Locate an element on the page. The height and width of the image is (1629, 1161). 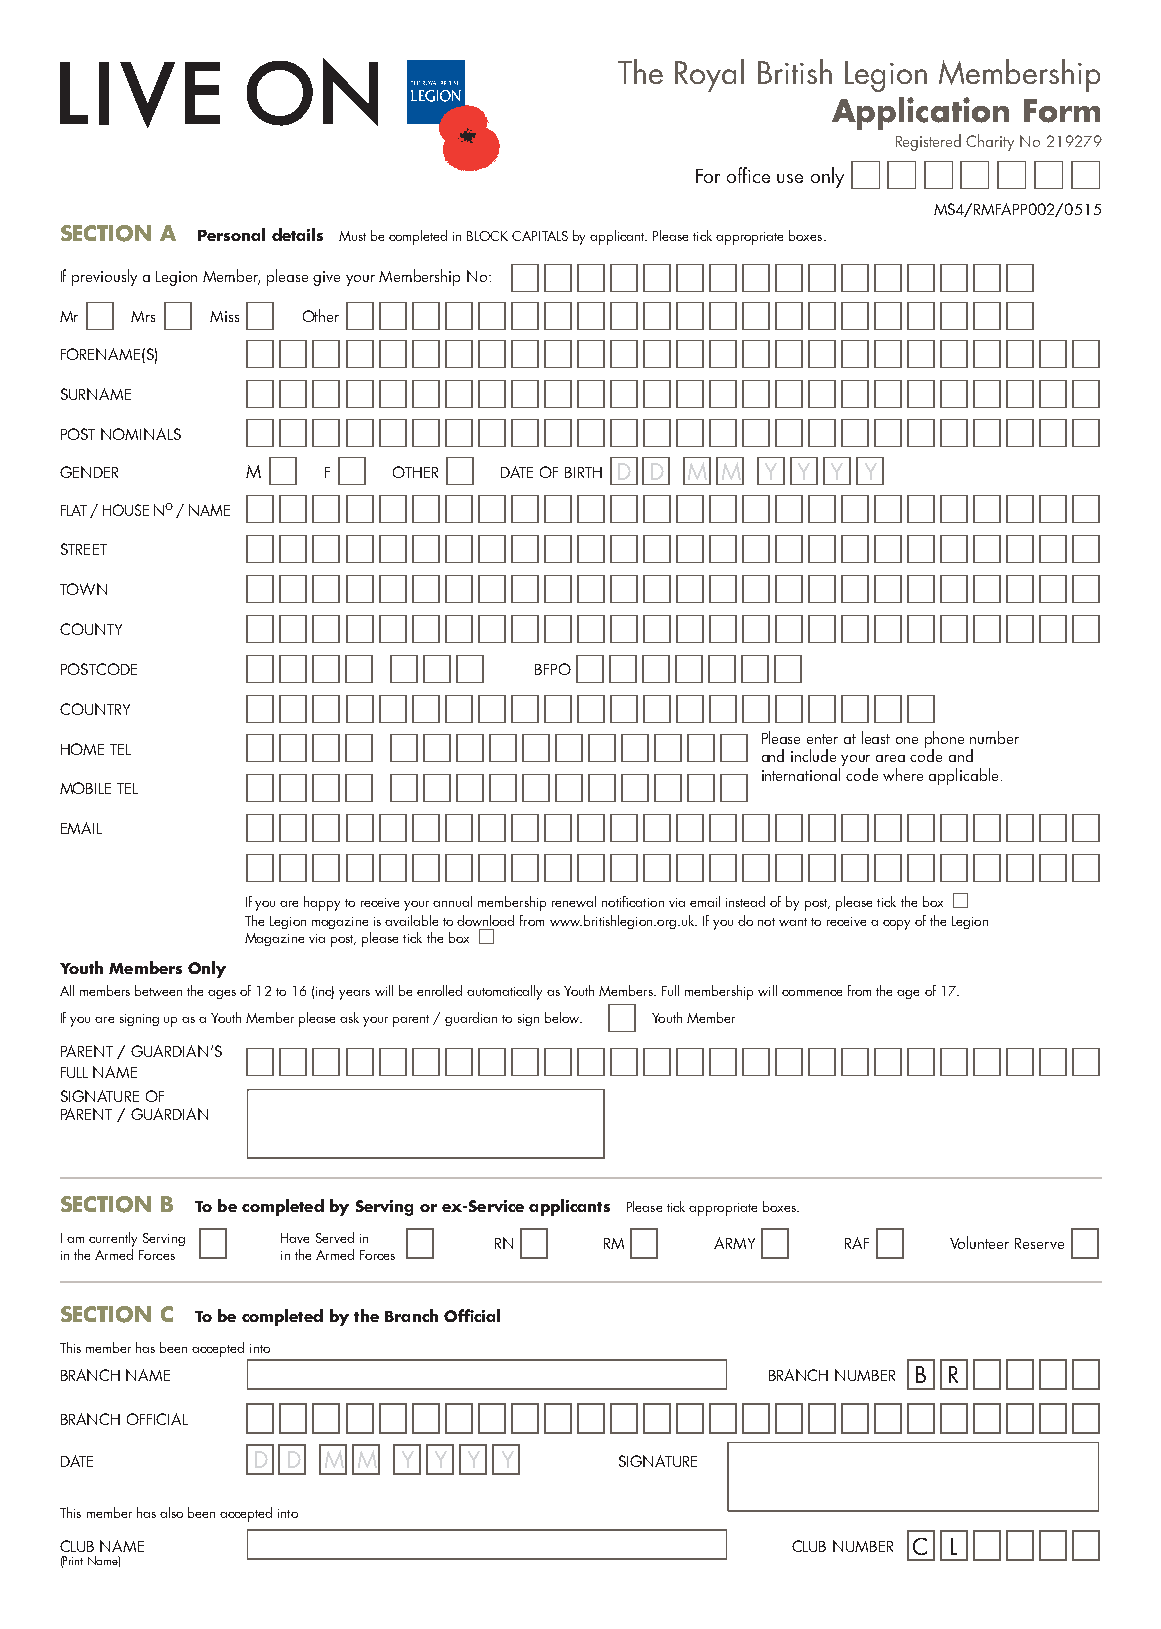
Royal is located at coordinates (709, 75).
